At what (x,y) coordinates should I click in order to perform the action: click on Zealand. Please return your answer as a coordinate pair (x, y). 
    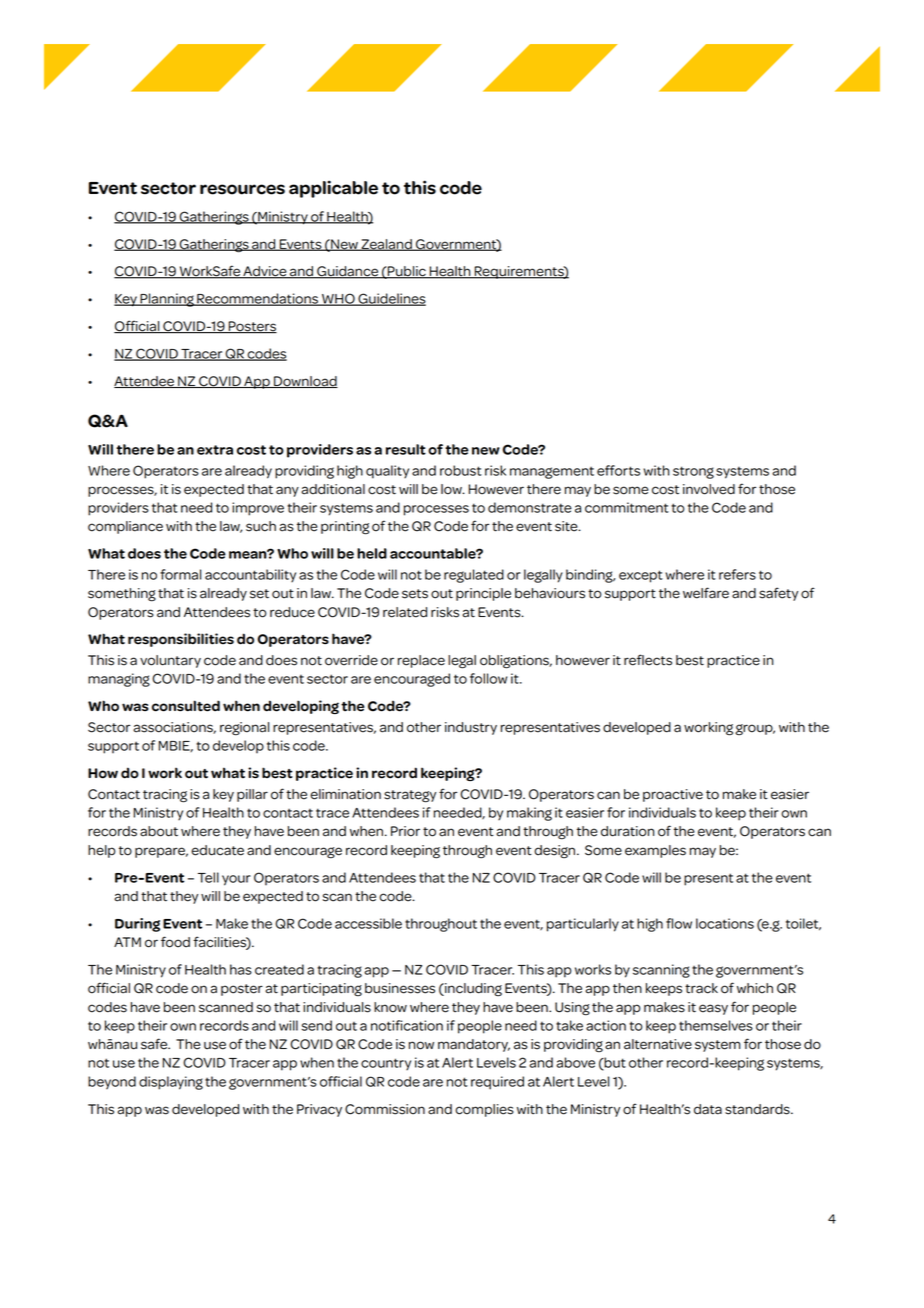
    Looking at the image, I should click on (386, 245).
